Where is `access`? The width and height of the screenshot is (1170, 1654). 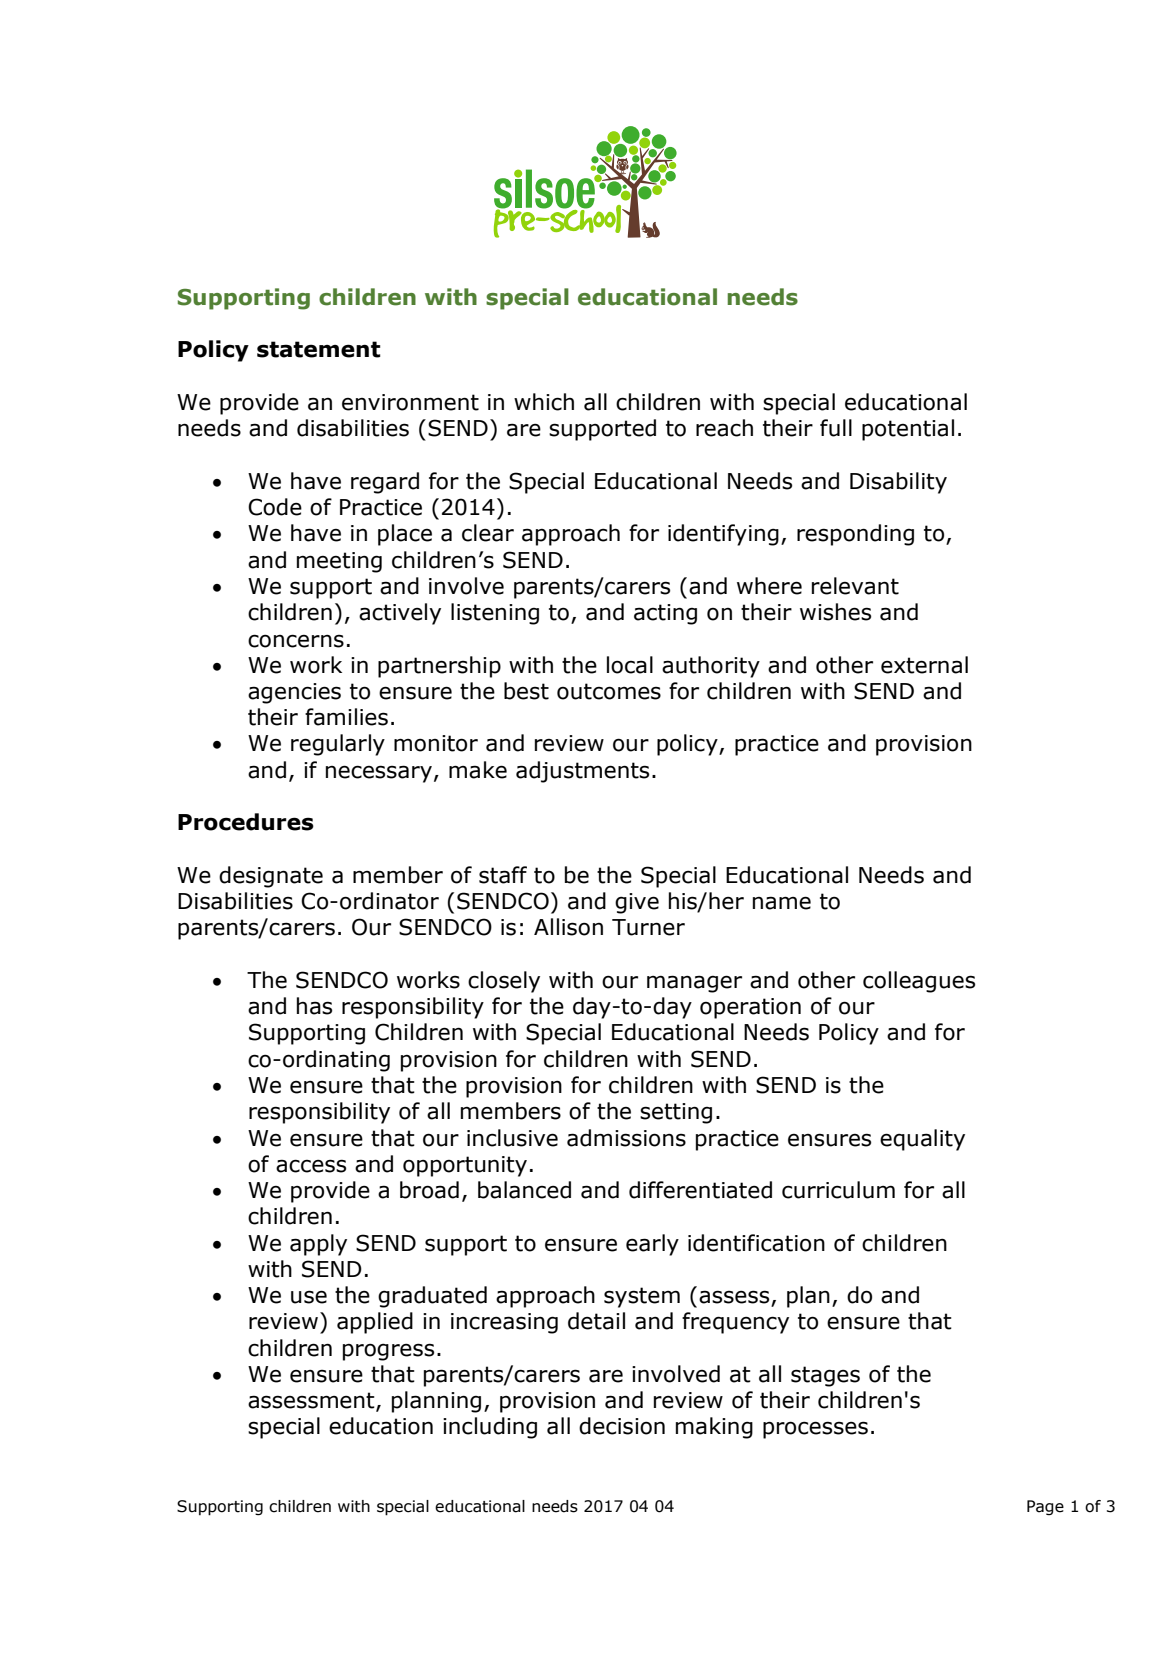 access is located at coordinates (311, 1166).
